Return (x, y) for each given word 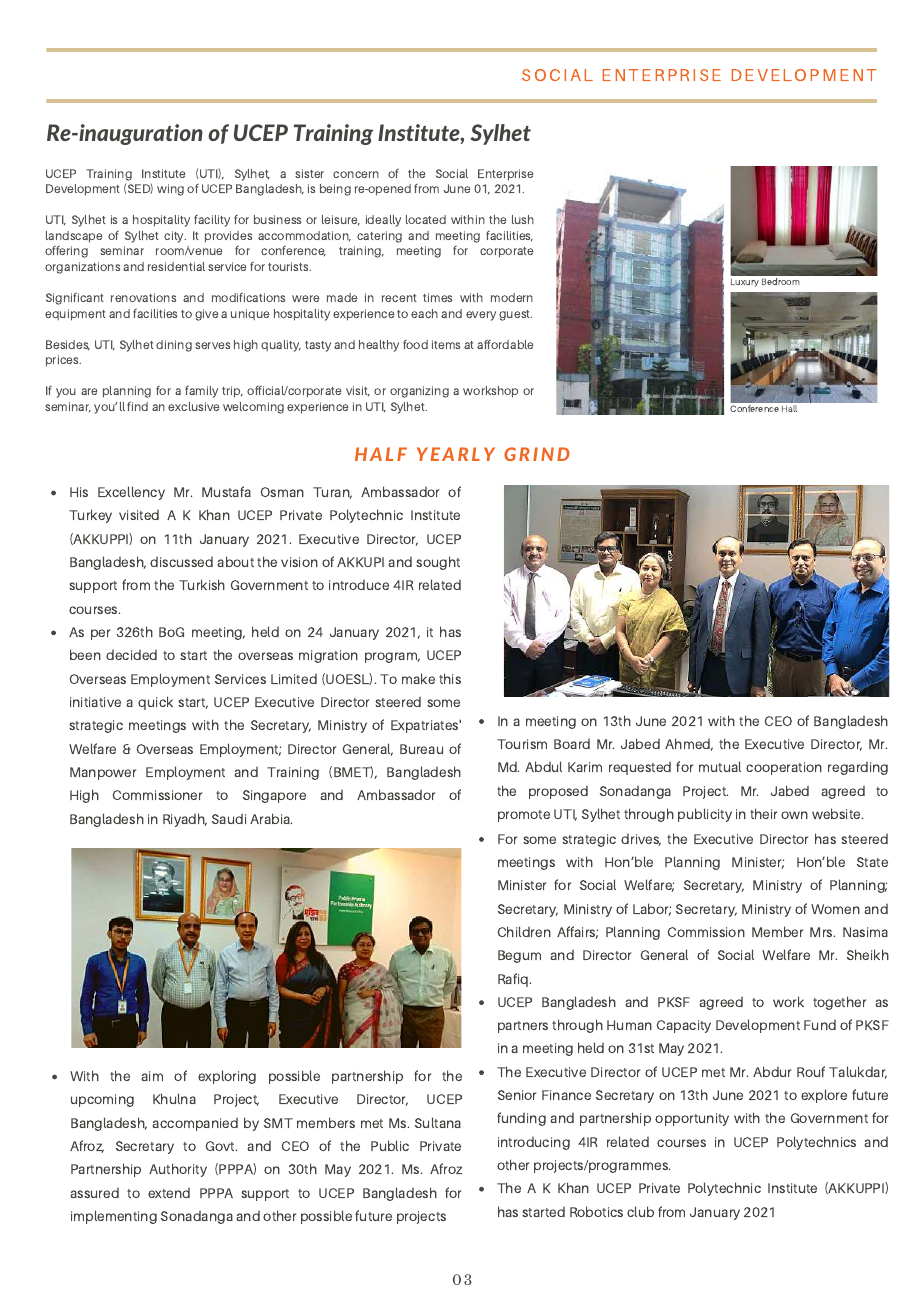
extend (169, 1193)
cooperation (784, 768)
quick (155, 703)
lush (523, 219)
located (426, 219)
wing (170, 190)
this (450, 678)
